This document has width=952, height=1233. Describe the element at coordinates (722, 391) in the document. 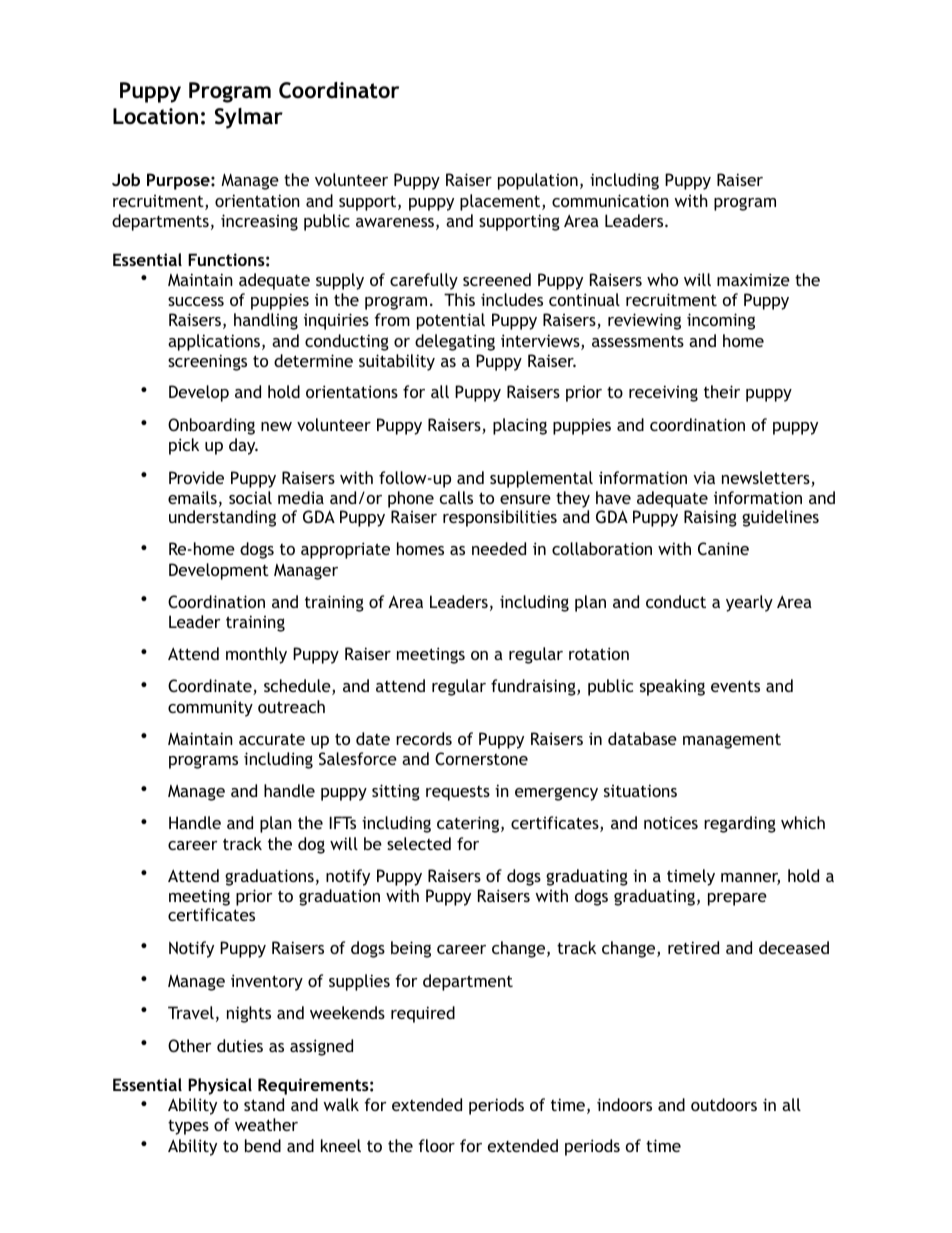

I see `their` at that location.
